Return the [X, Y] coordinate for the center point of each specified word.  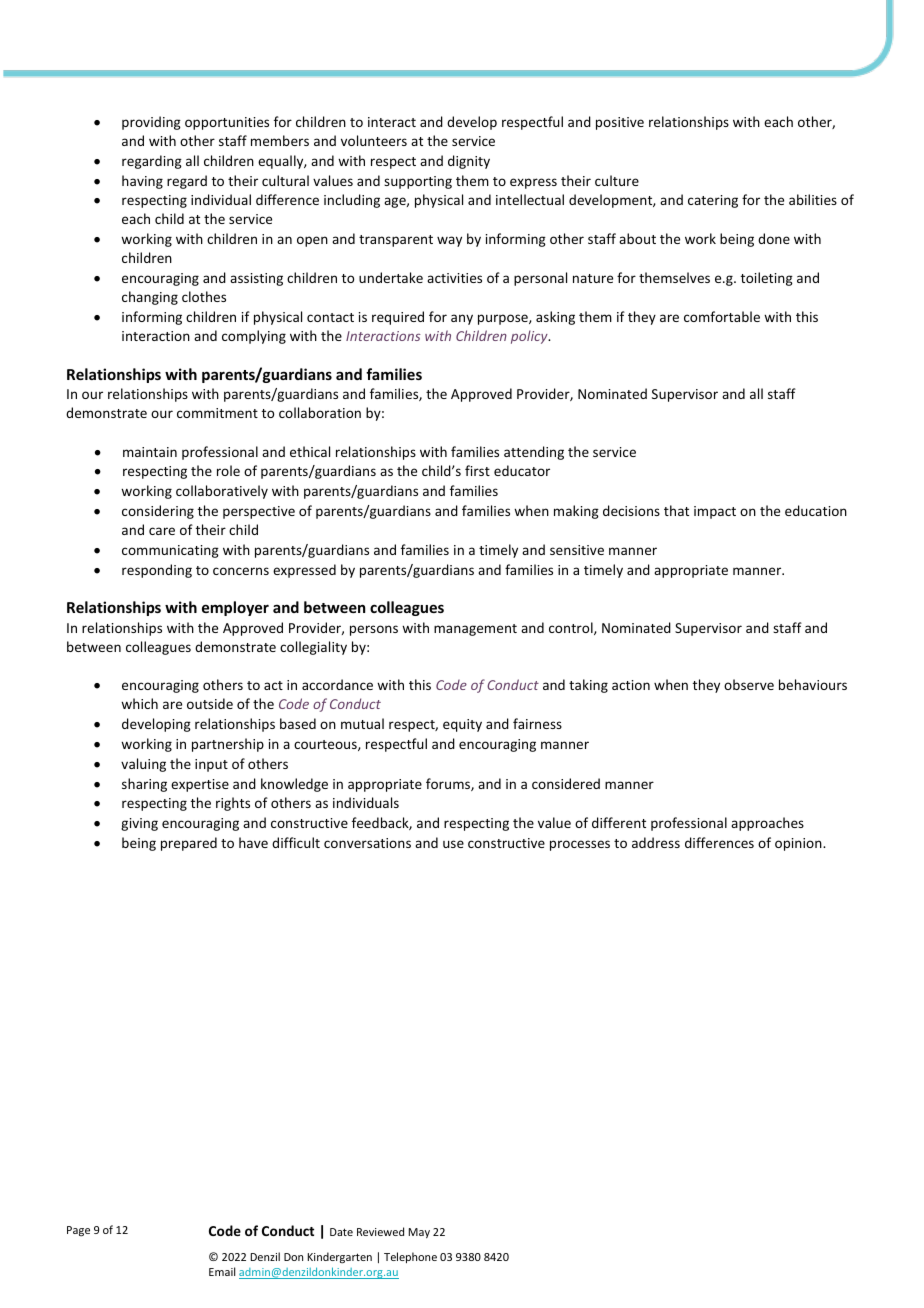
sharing [144, 785]
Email [222, 1271]
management [475, 630]
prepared [189, 844]
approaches [767, 824]
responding [157, 571]
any [462, 319]
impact [715, 512]
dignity [469, 162]
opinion [799, 844]
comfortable [722, 316]
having [142, 182]
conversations [367, 843]
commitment [217, 413]
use [453, 844]
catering [713, 201]
